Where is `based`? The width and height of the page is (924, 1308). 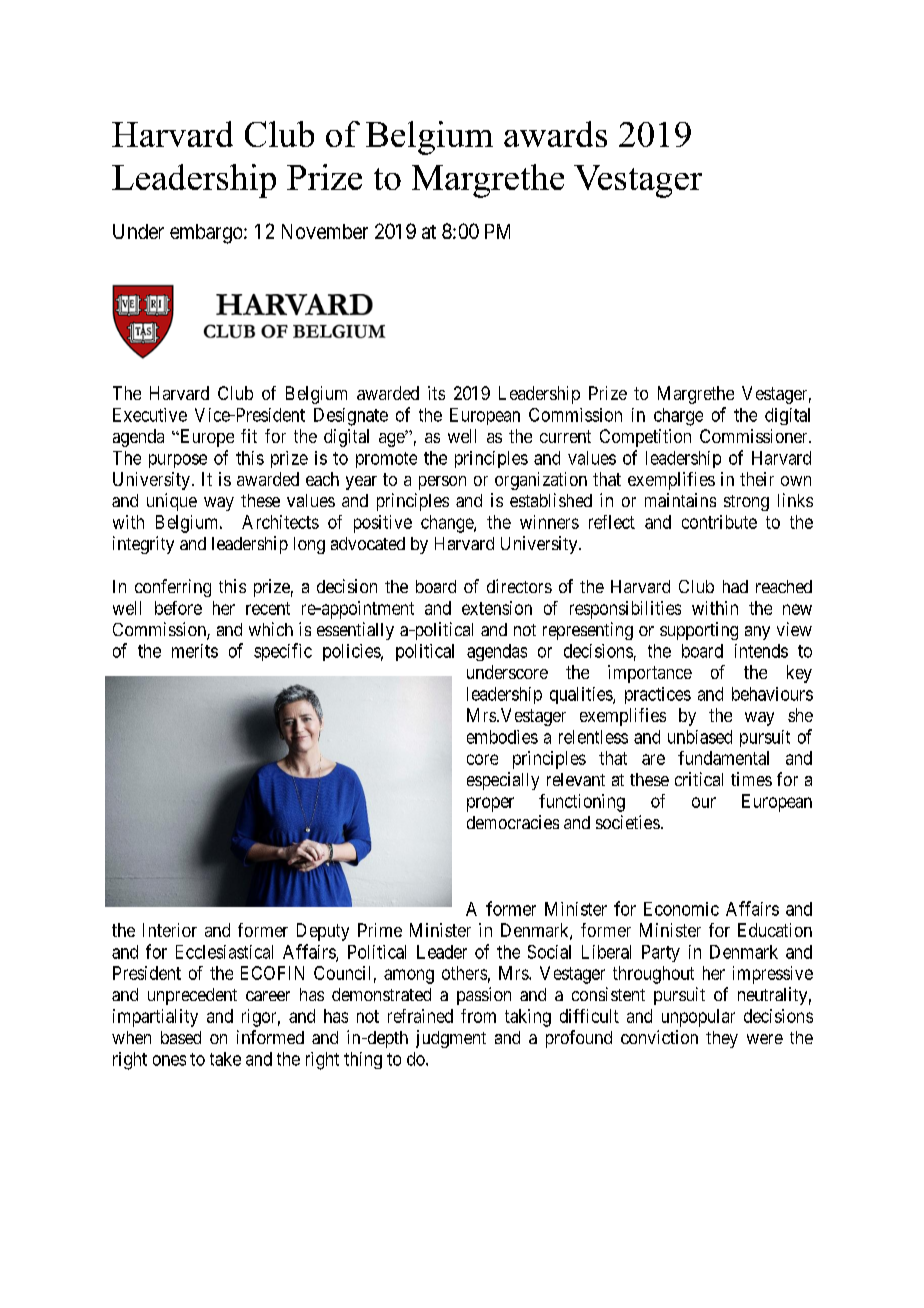 based is located at coordinates (181, 1037).
